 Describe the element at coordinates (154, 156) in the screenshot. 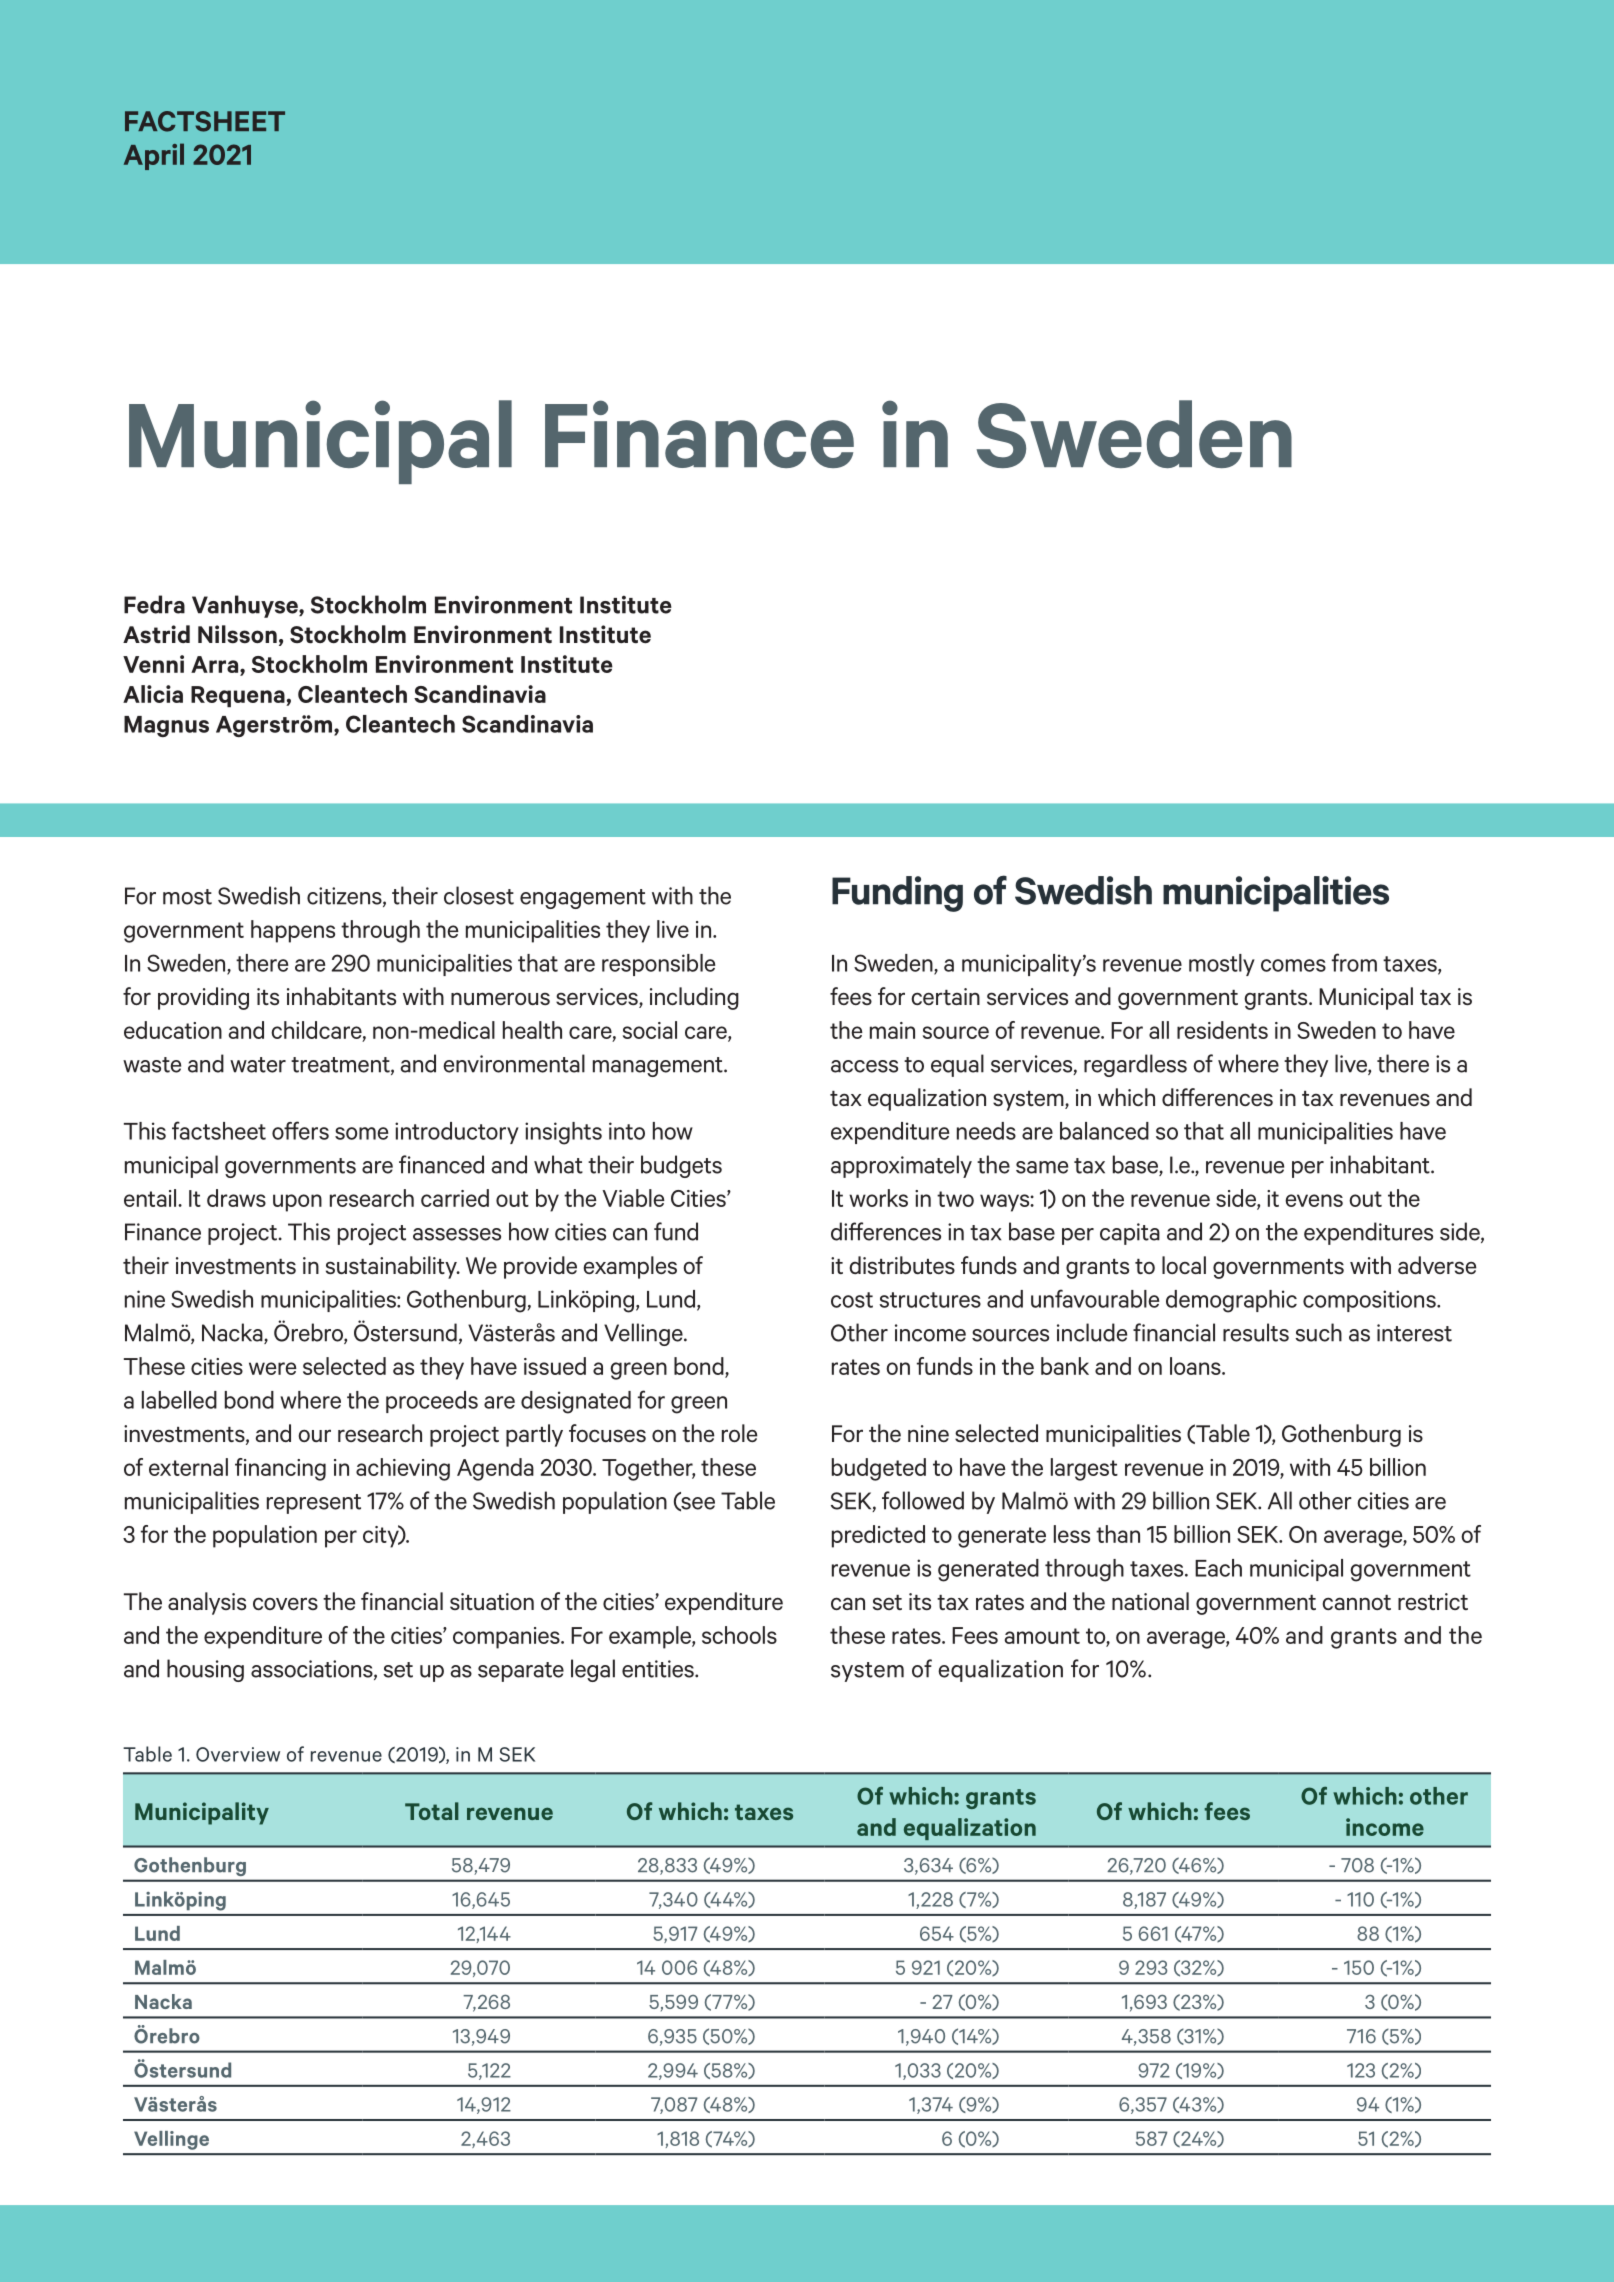

I see `April` at that location.
